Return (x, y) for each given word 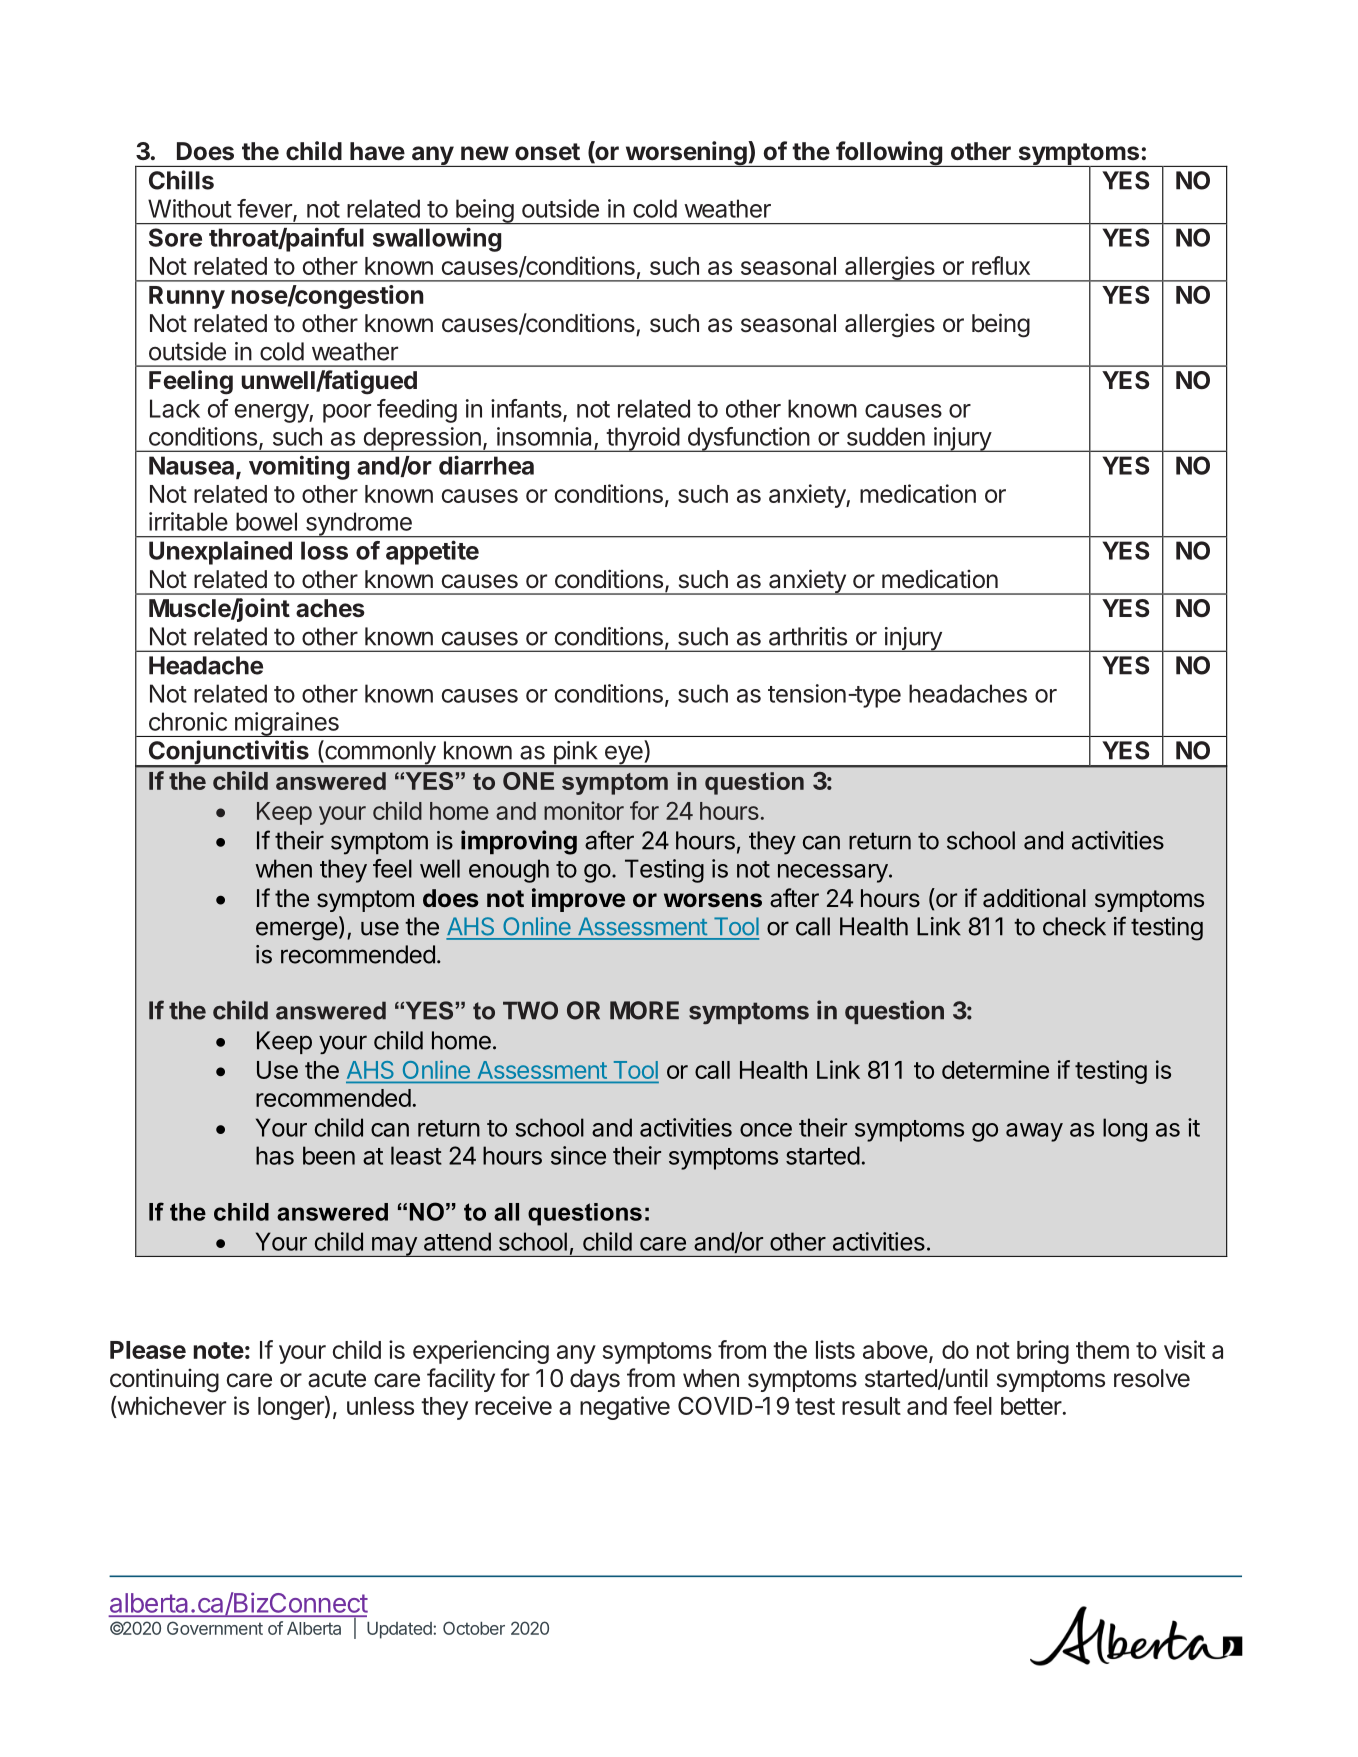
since (578, 1155)
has (275, 1155)
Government (215, 1628)
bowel (266, 521)
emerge (297, 931)
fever (265, 209)
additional (1034, 898)
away (1034, 1132)
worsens (713, 900)
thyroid (642, 439)
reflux (1001, 265)
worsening (686, 154)
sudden (886, 436)
